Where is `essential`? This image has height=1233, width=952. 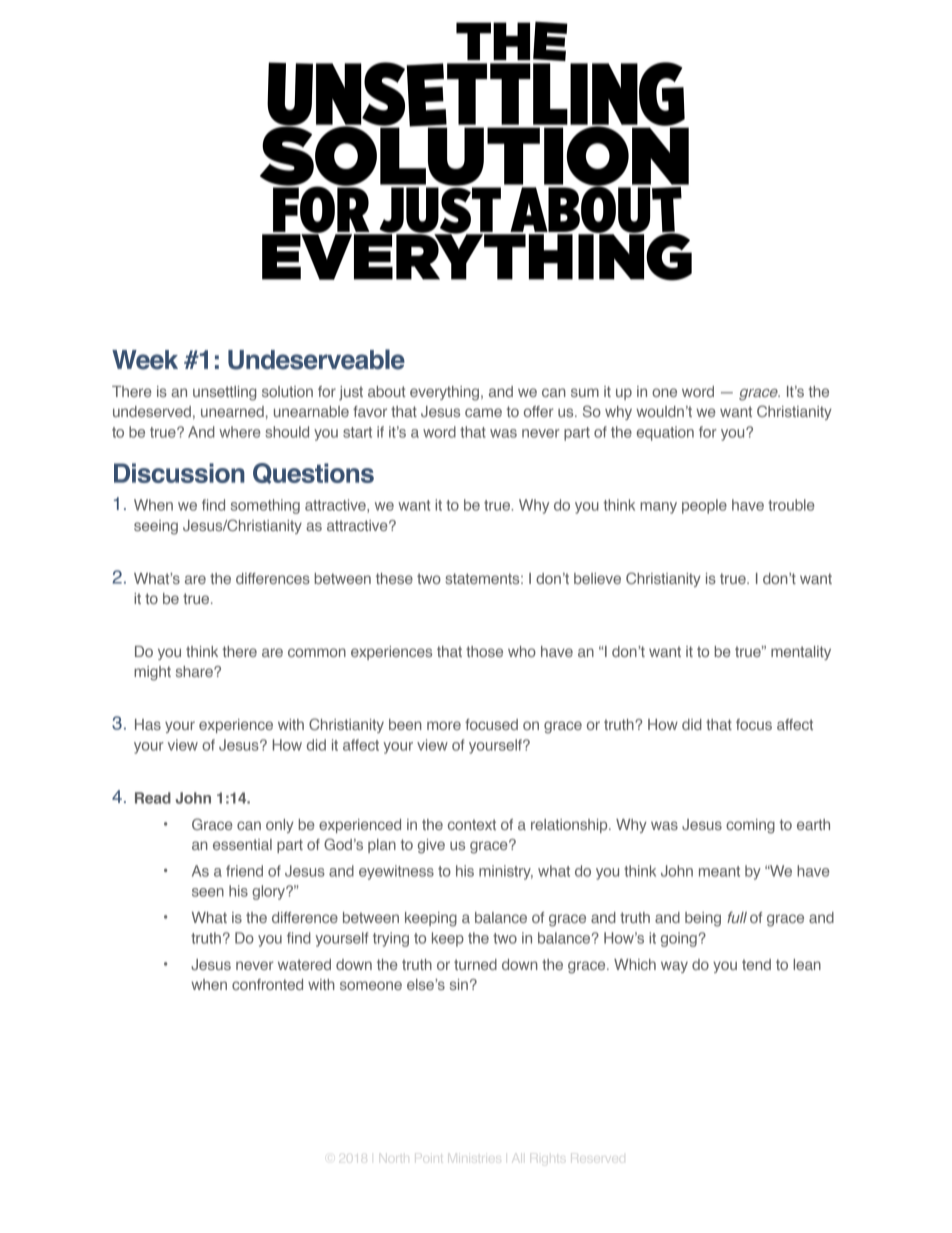
essential is located at coordinates (242, 844).
